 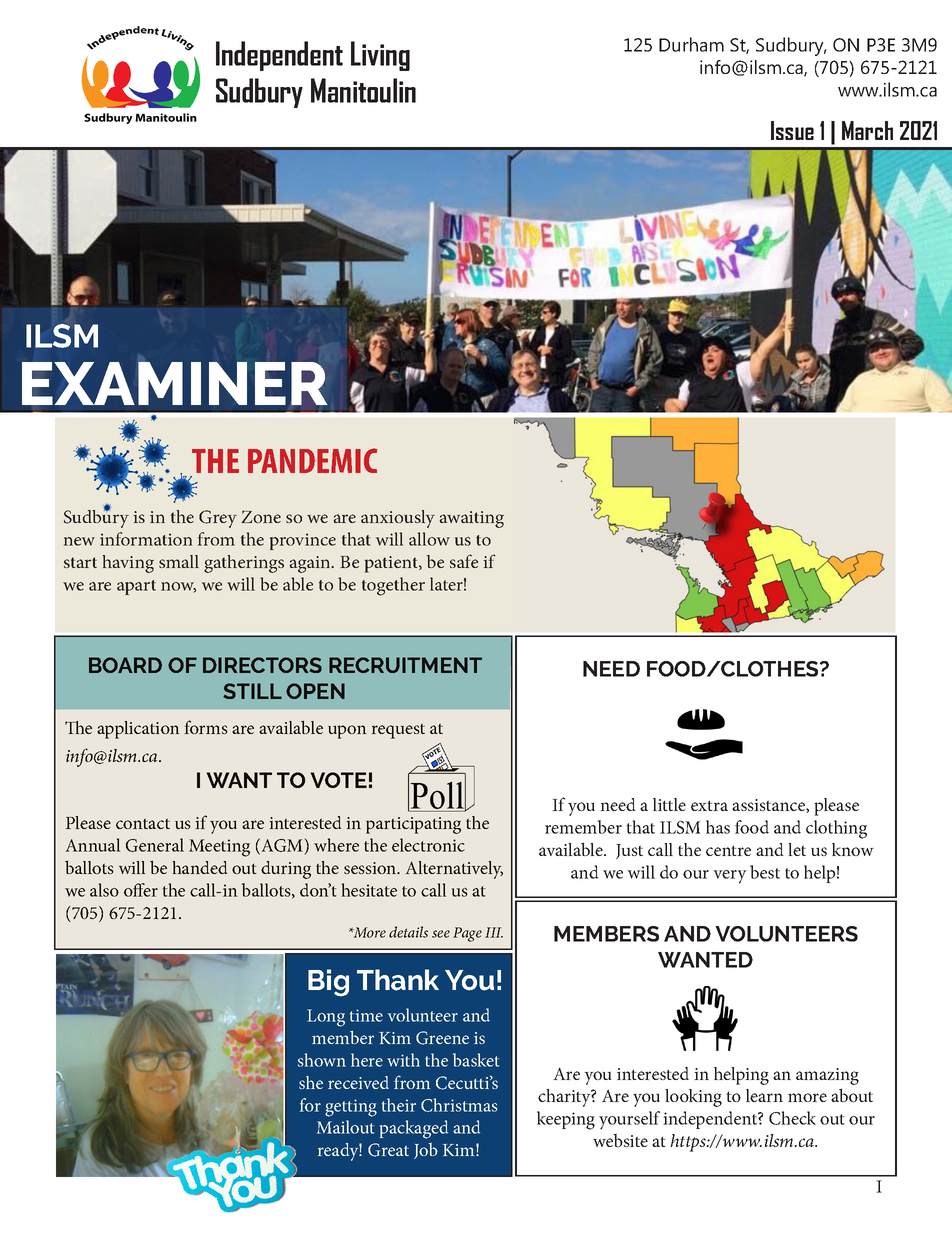 I want to click on offer, so click(x=141, y=890).
